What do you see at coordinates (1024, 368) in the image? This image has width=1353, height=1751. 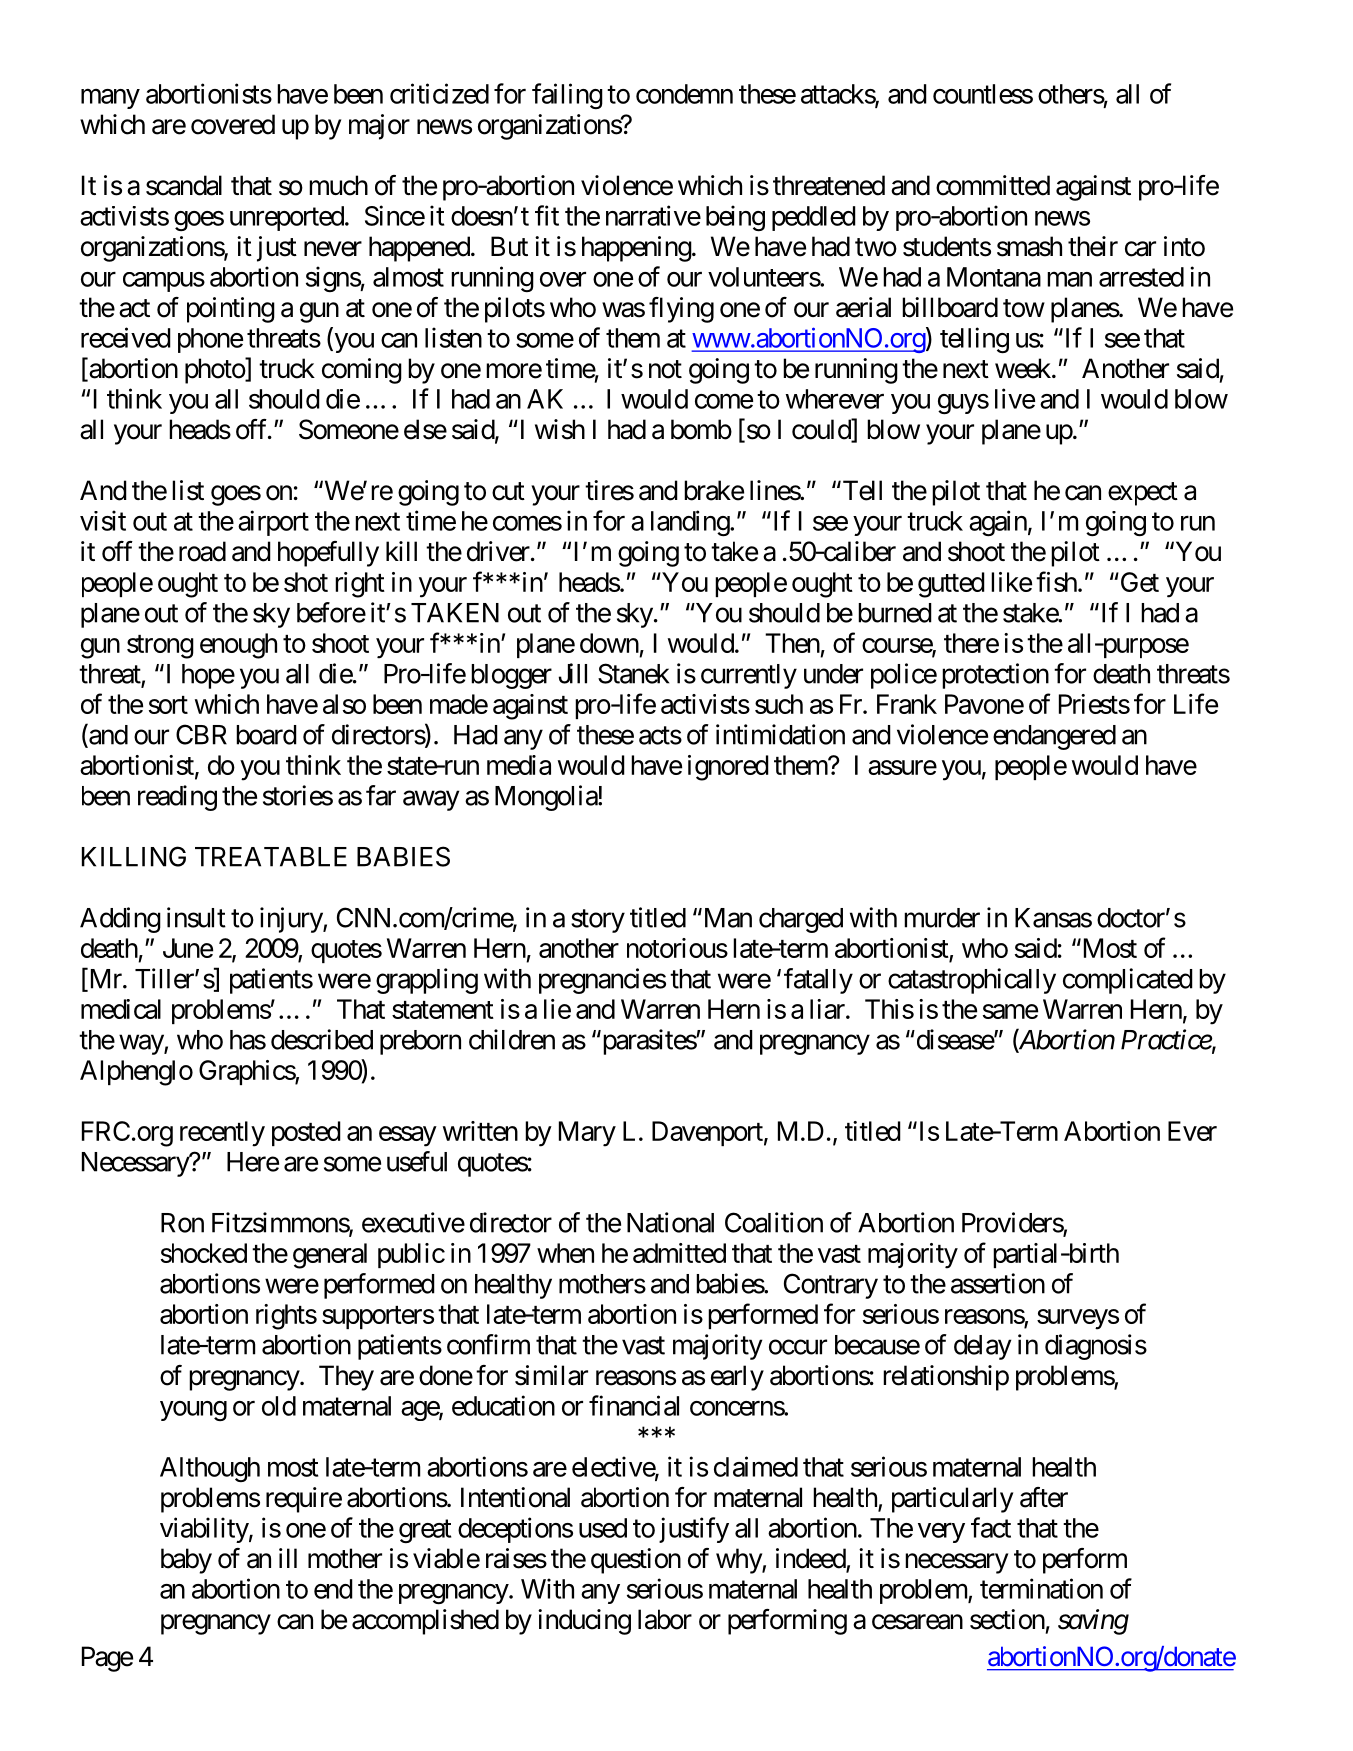 I see `week` at bounding box center [1024, 368].
